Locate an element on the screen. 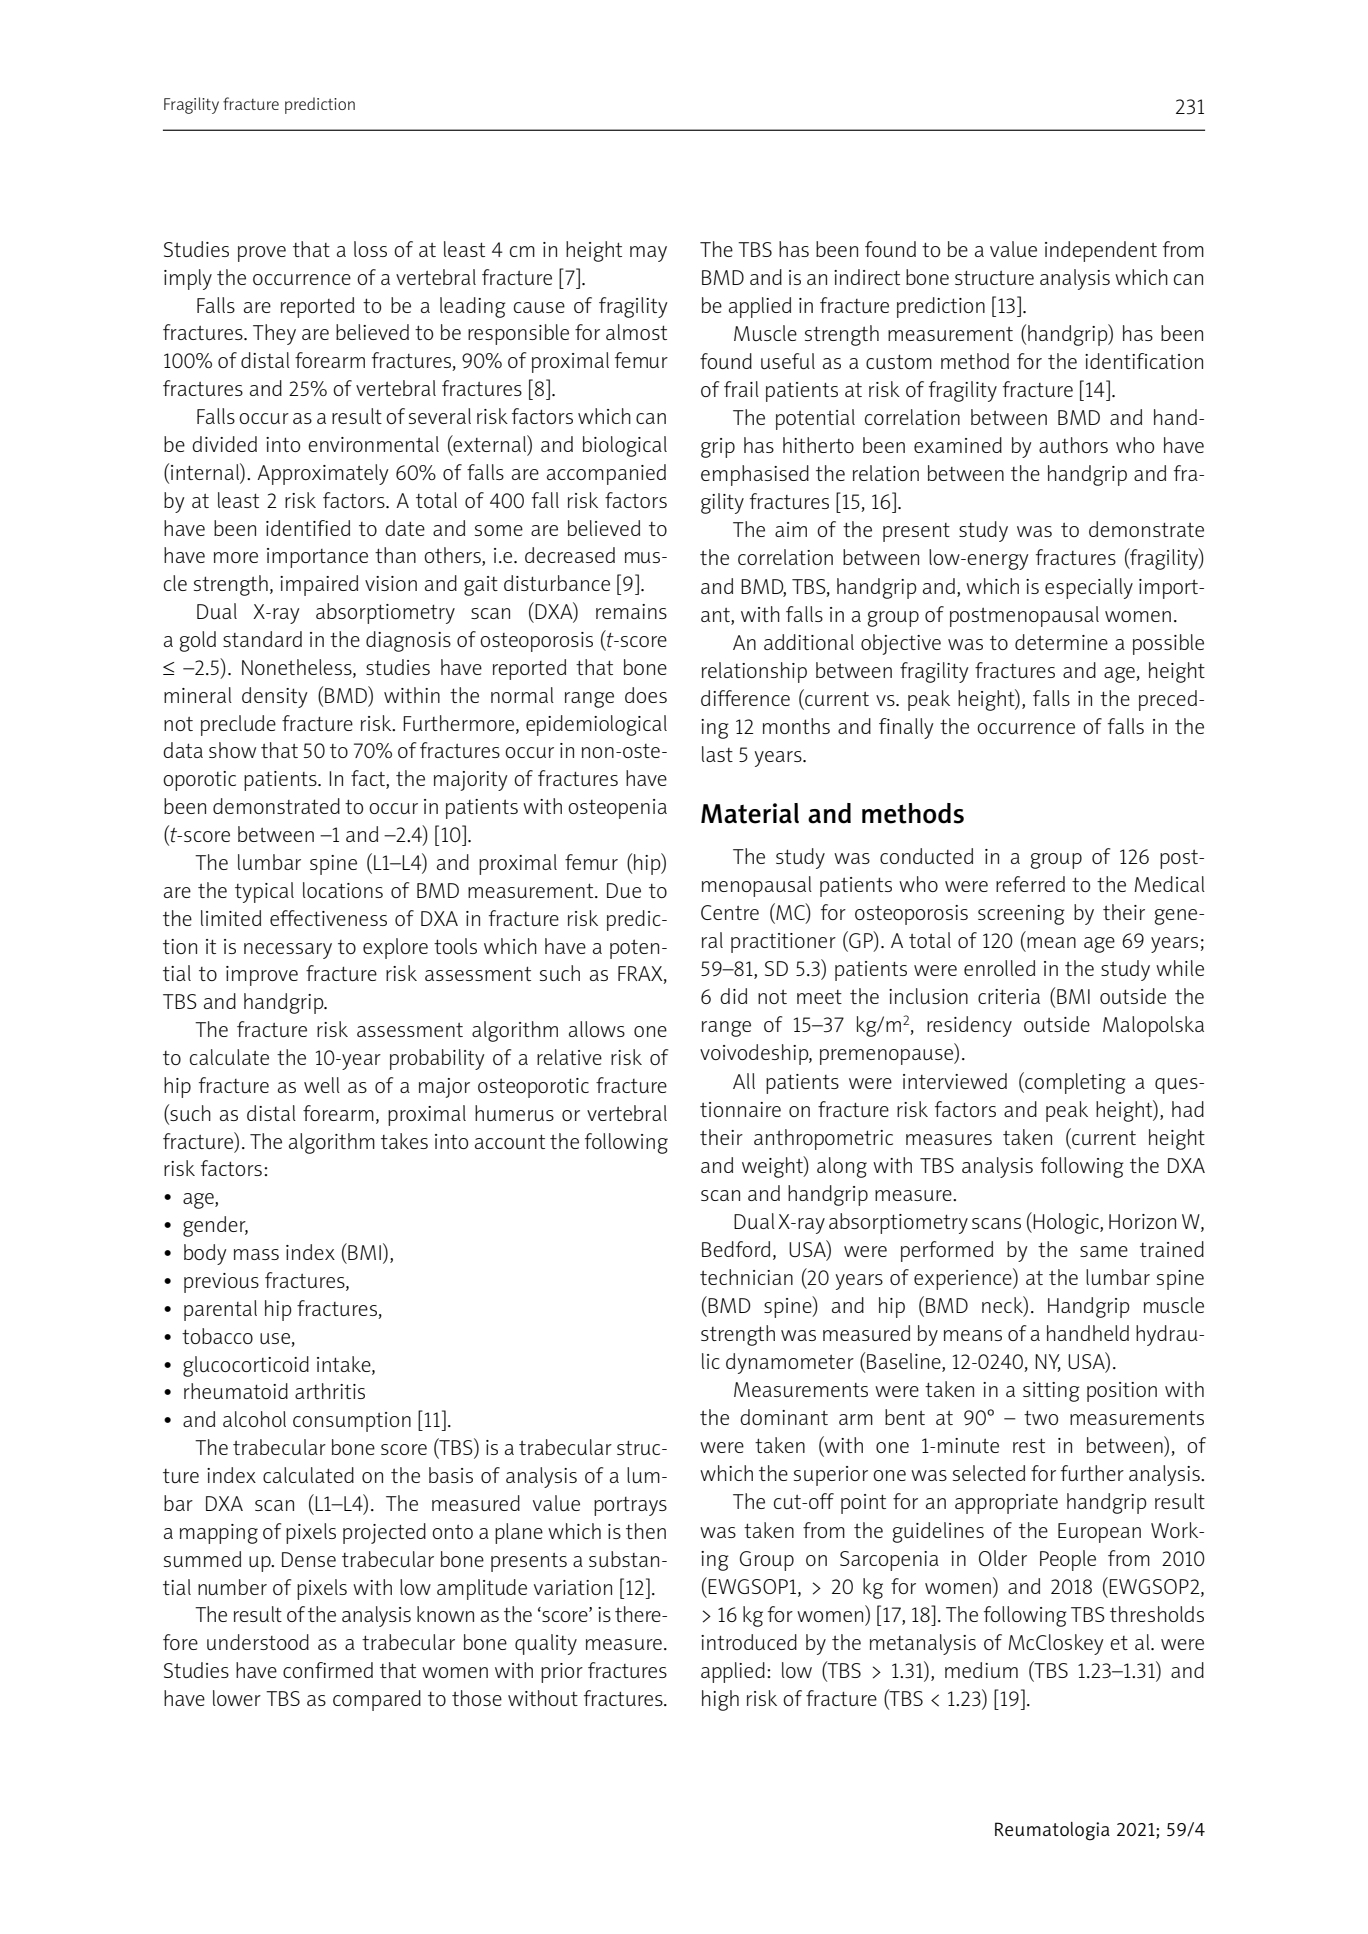 The width and height of the screenshot is (1368, 1934). Bedford is located at coordinates (736, 1249).
